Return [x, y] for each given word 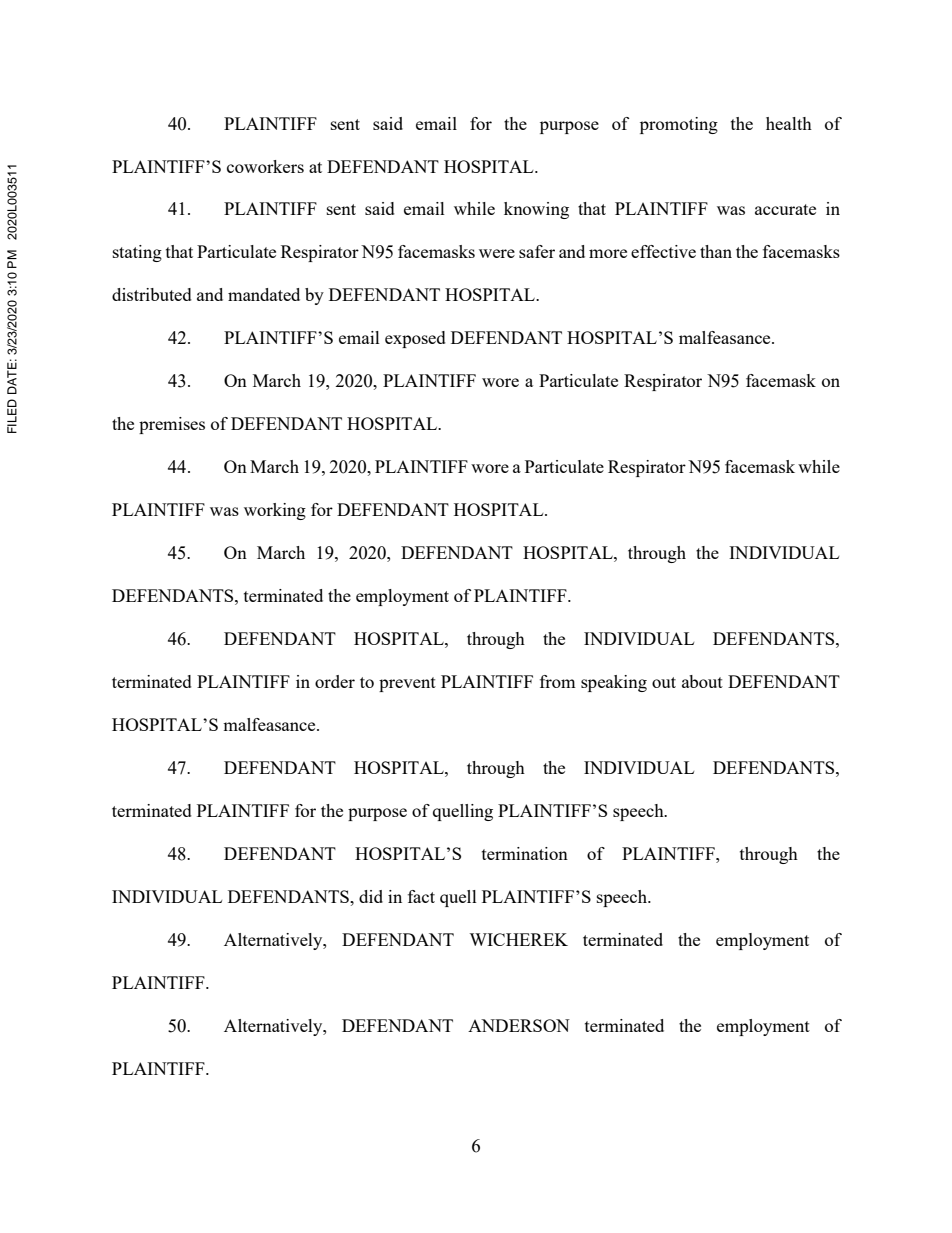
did [371, 896]
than [716, 251]
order [335, 681]
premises [172, 425]
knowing [536, 210]
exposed [415, 339]
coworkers [265, 166]
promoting [679, 125]
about [702, 681]
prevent [407, 684]
